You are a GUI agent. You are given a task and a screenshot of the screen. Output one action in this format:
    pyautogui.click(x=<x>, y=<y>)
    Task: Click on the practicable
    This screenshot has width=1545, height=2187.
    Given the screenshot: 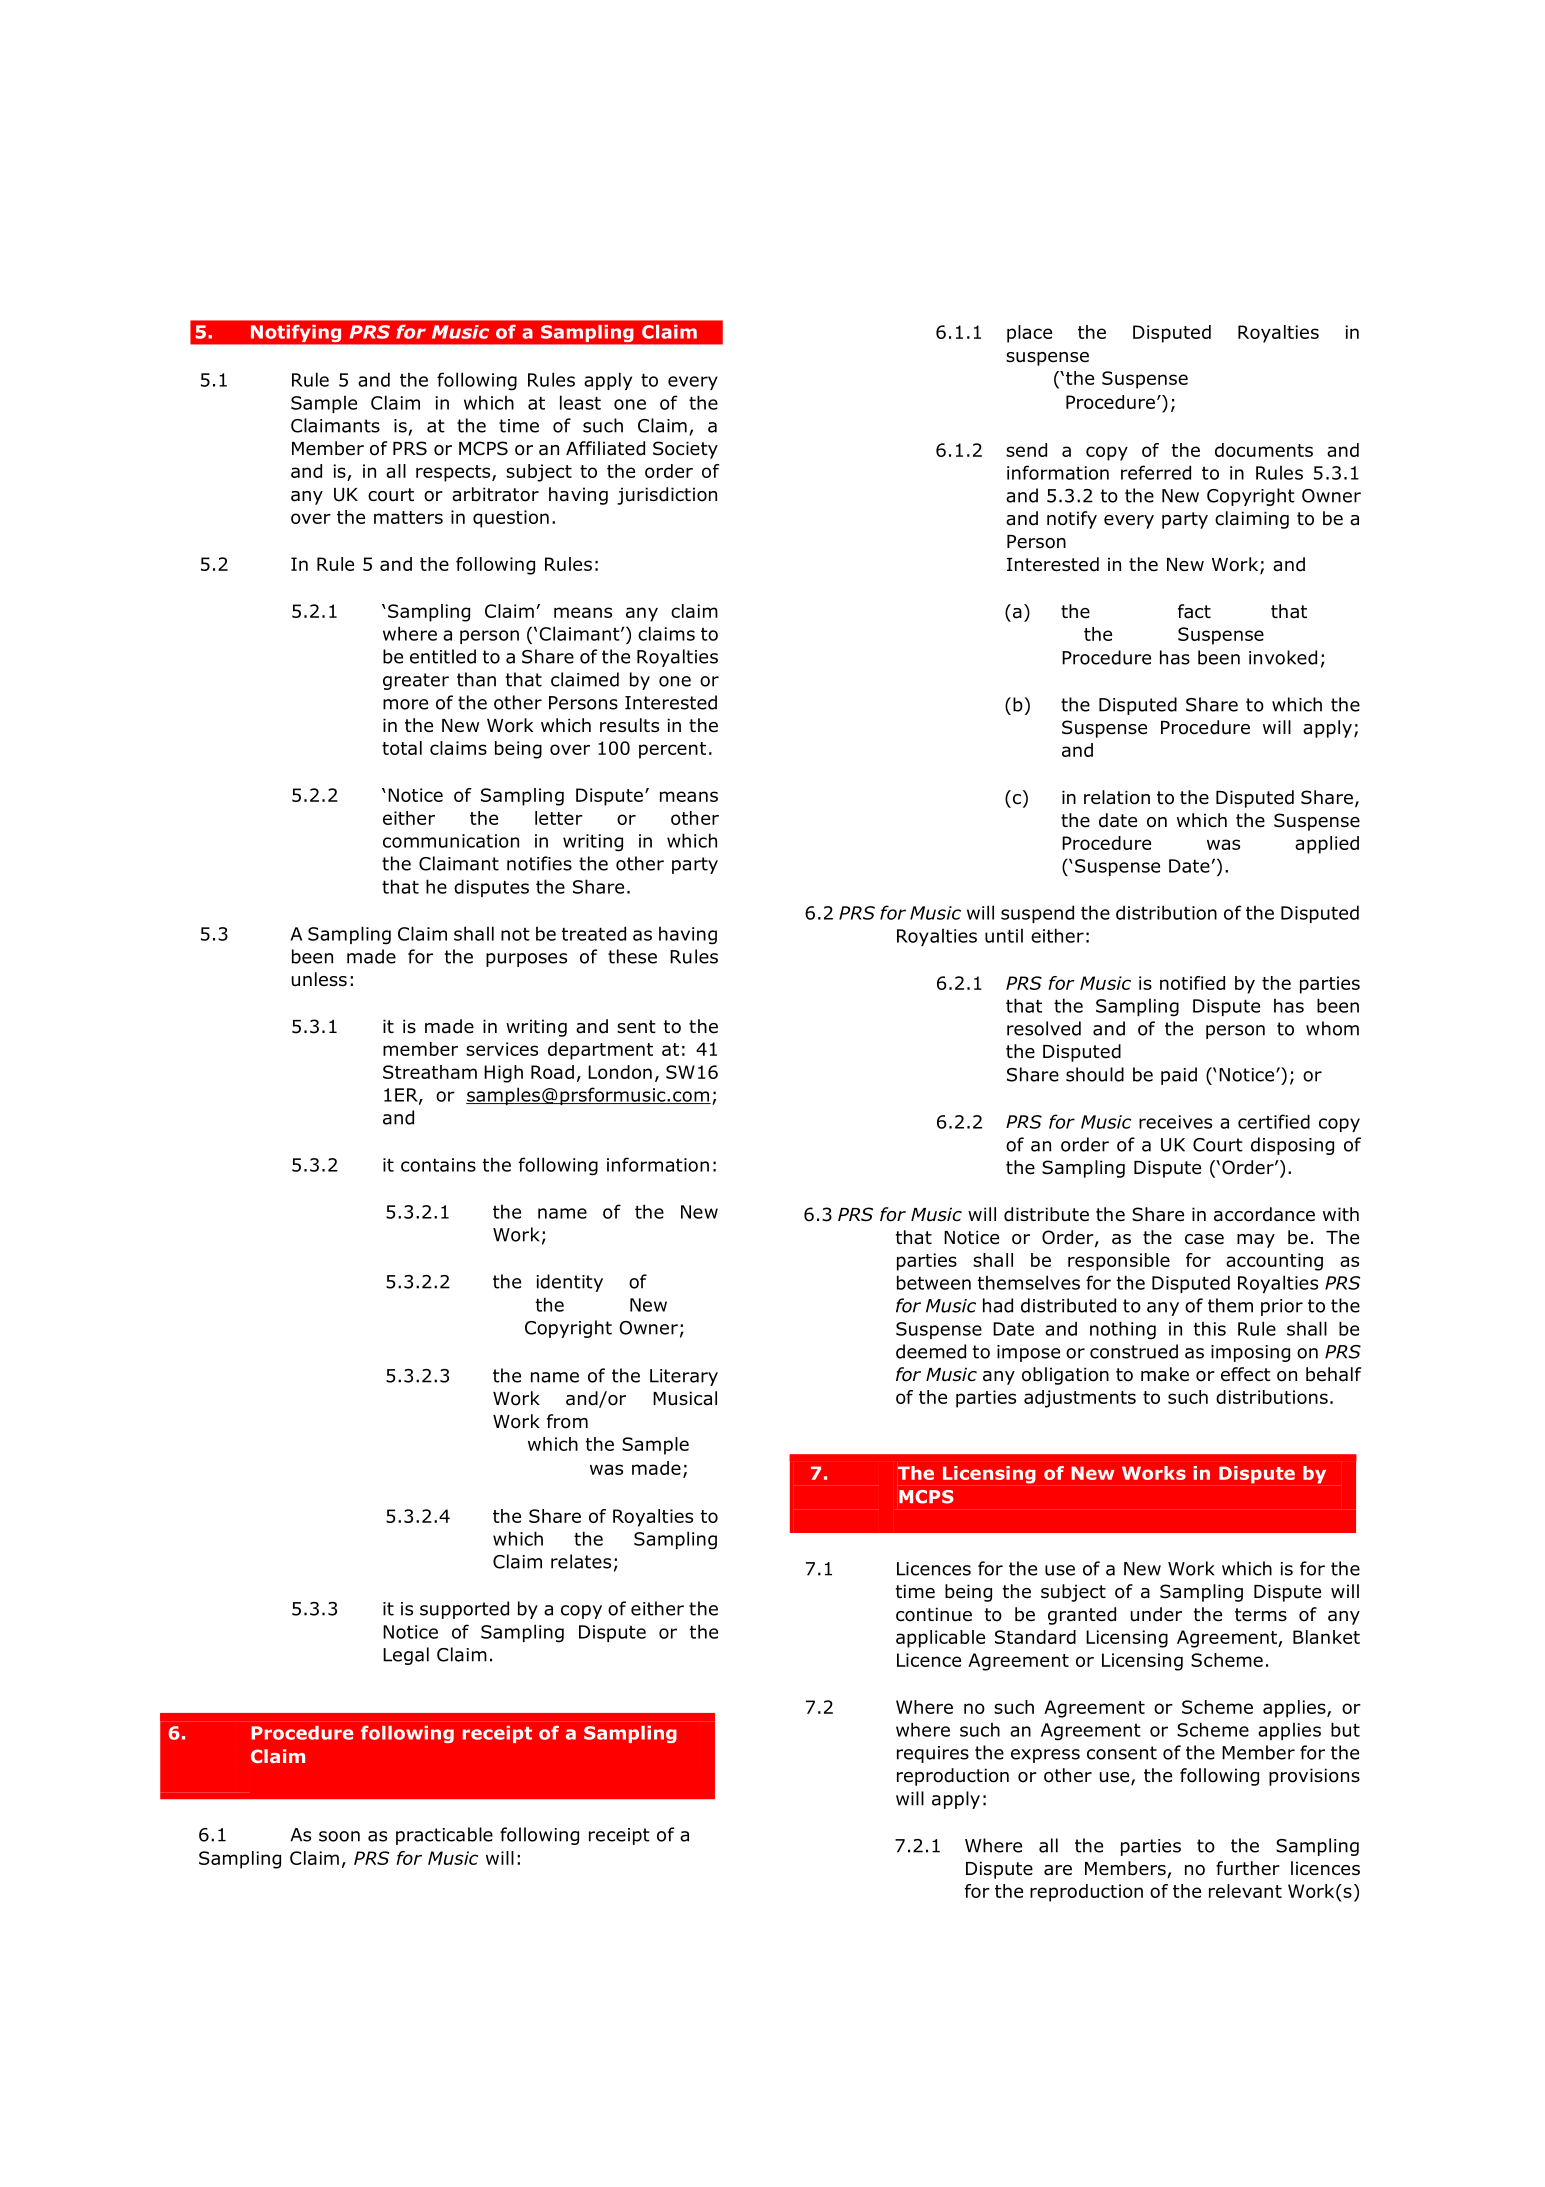 What is the action you would take?
    pyautogui.click(x=444, y=1836)
